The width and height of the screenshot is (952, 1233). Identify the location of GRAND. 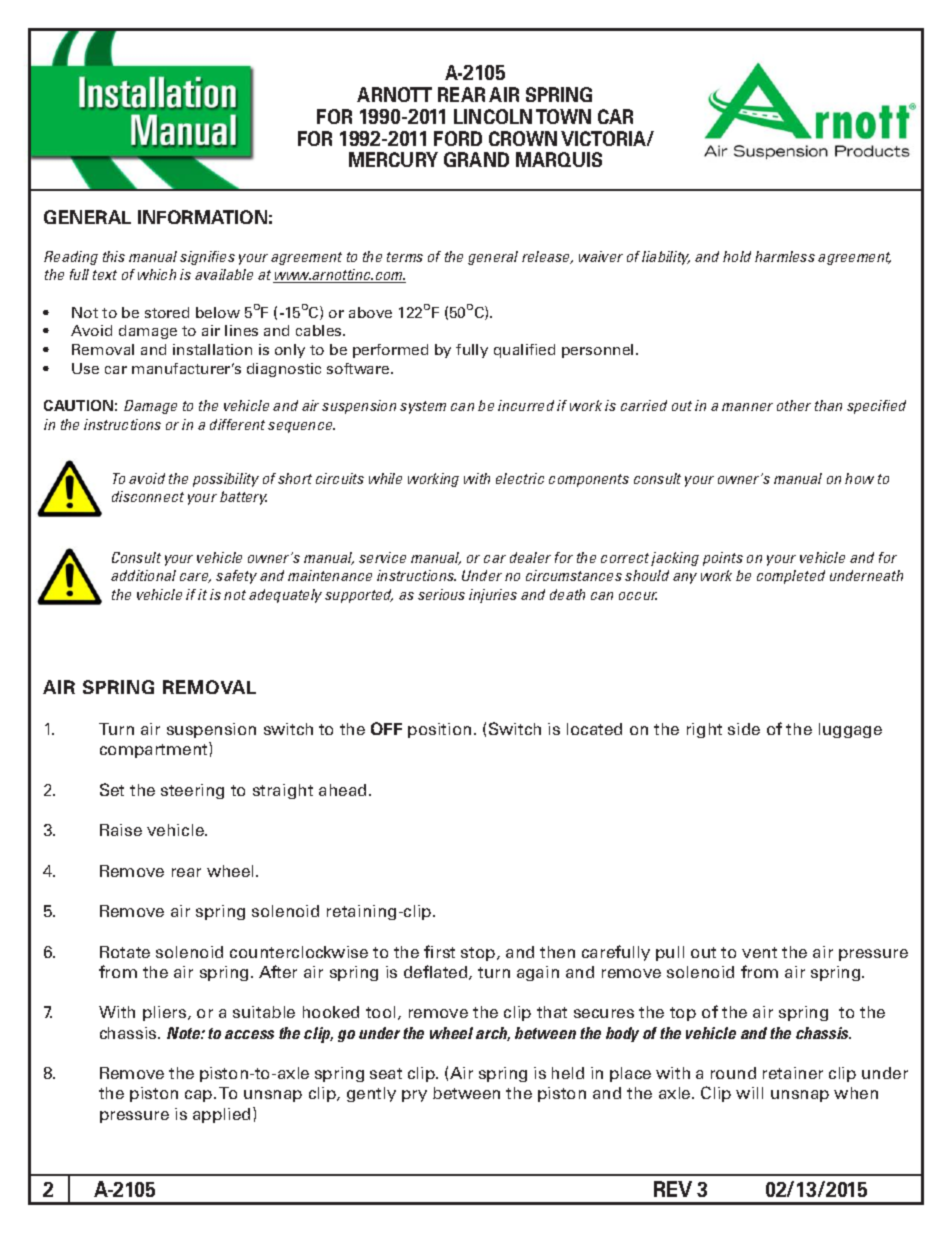
(476, 159).
